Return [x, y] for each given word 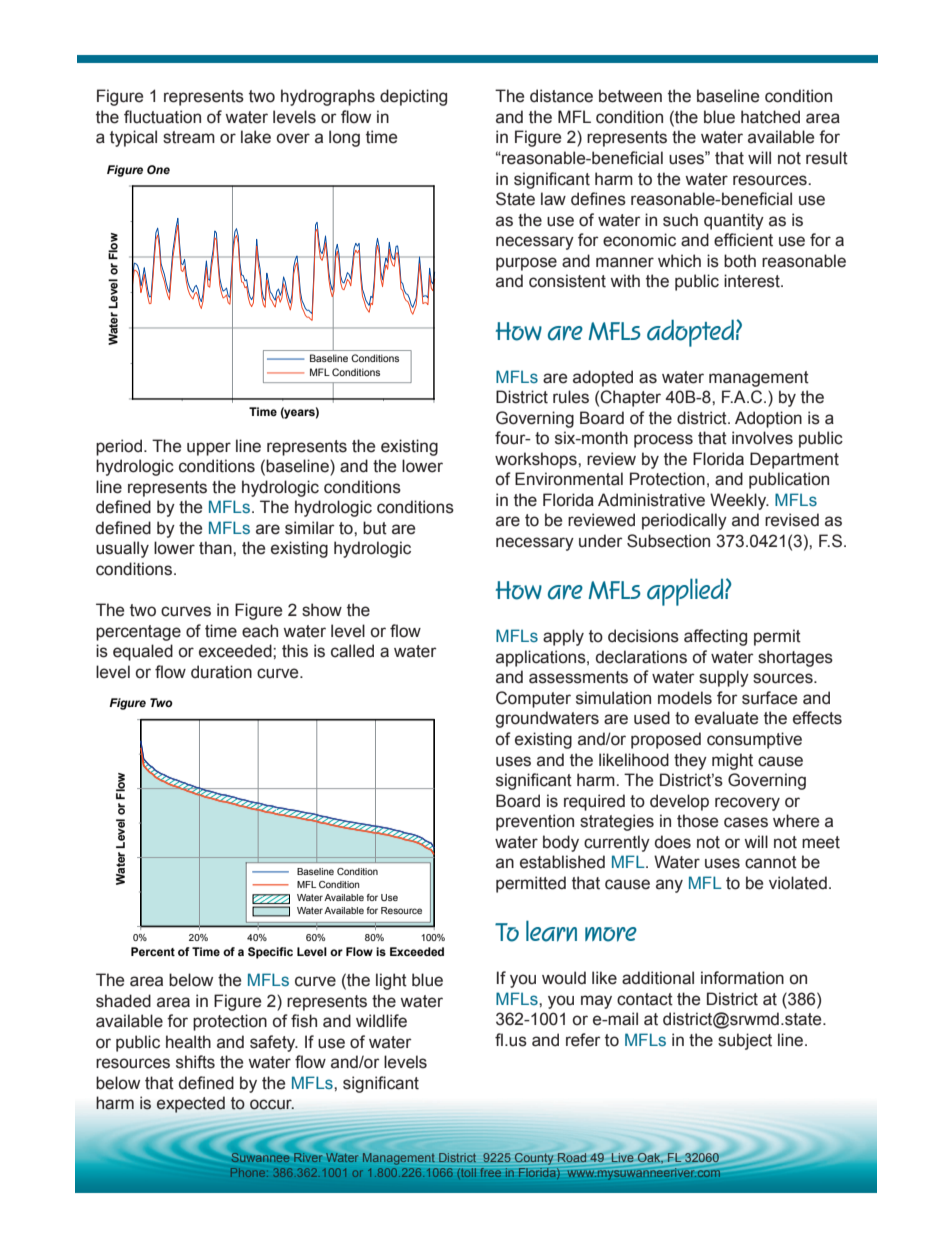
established [562, 862]
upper [209, 449]
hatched [770, 117]
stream [189, 137]
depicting [413, 97]
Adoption [768, 419]
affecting [715, 637]
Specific [270, 953]
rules [571, 397]
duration [221, 672]
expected [191, 1104]
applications [542, 658]
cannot [771, 862]
